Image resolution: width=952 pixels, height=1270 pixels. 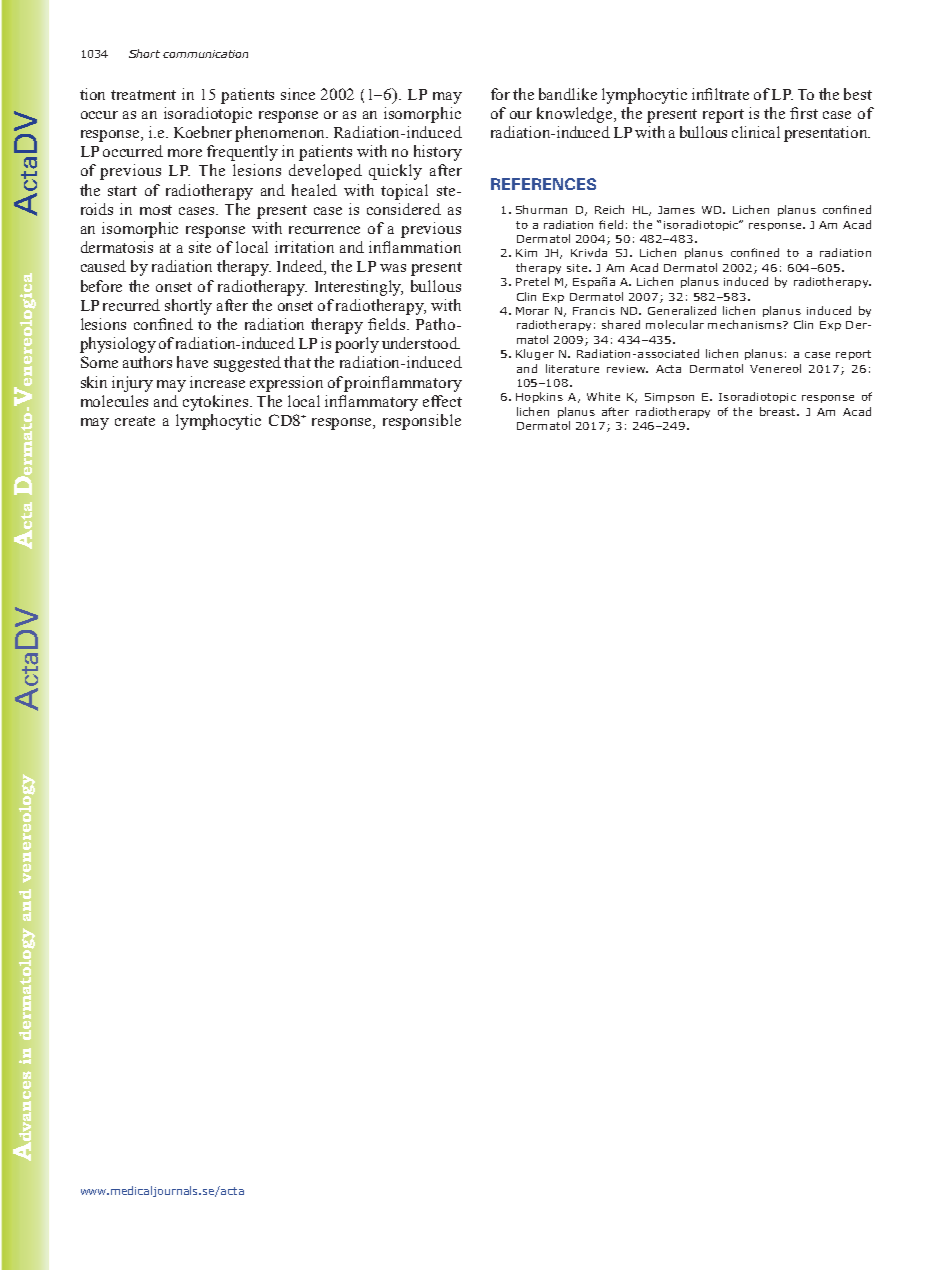 I want to click on molecular, so click(x=675, y=324).
